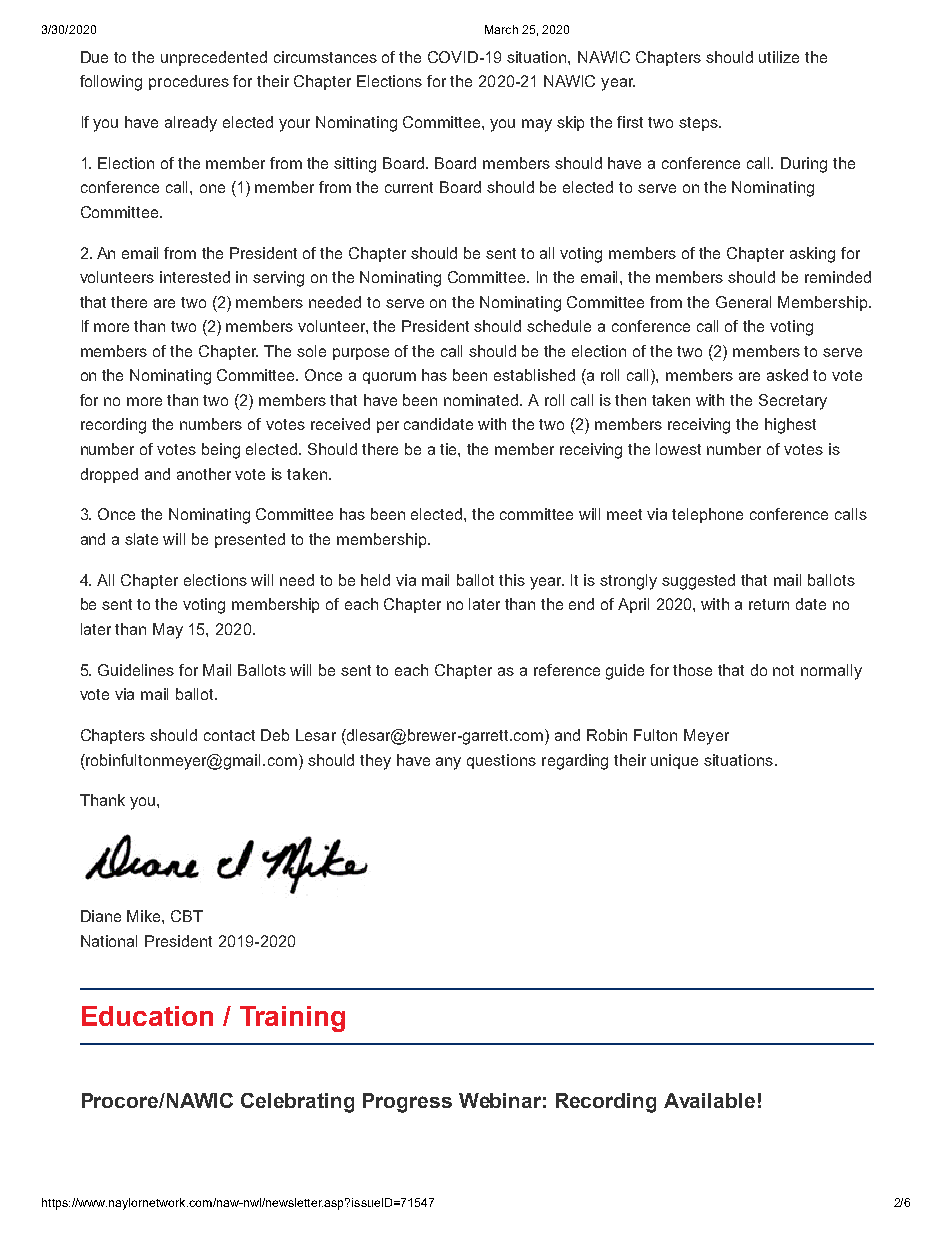 This document has height=1233, width=952. Describe the element at coordinates (229, 735) in the document. I see `contact` at that location.
